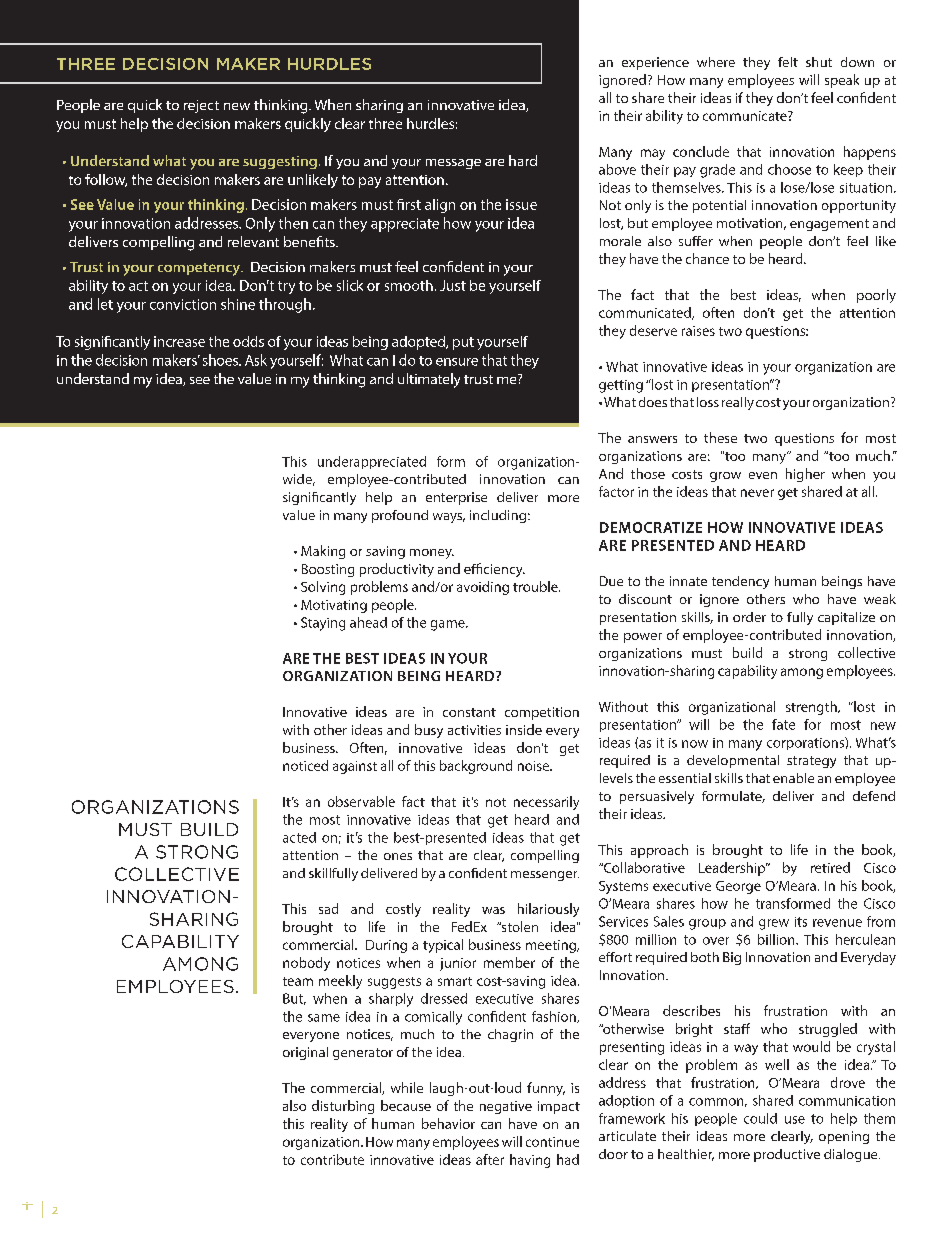  I want to click on reject, so click(201, 106).
